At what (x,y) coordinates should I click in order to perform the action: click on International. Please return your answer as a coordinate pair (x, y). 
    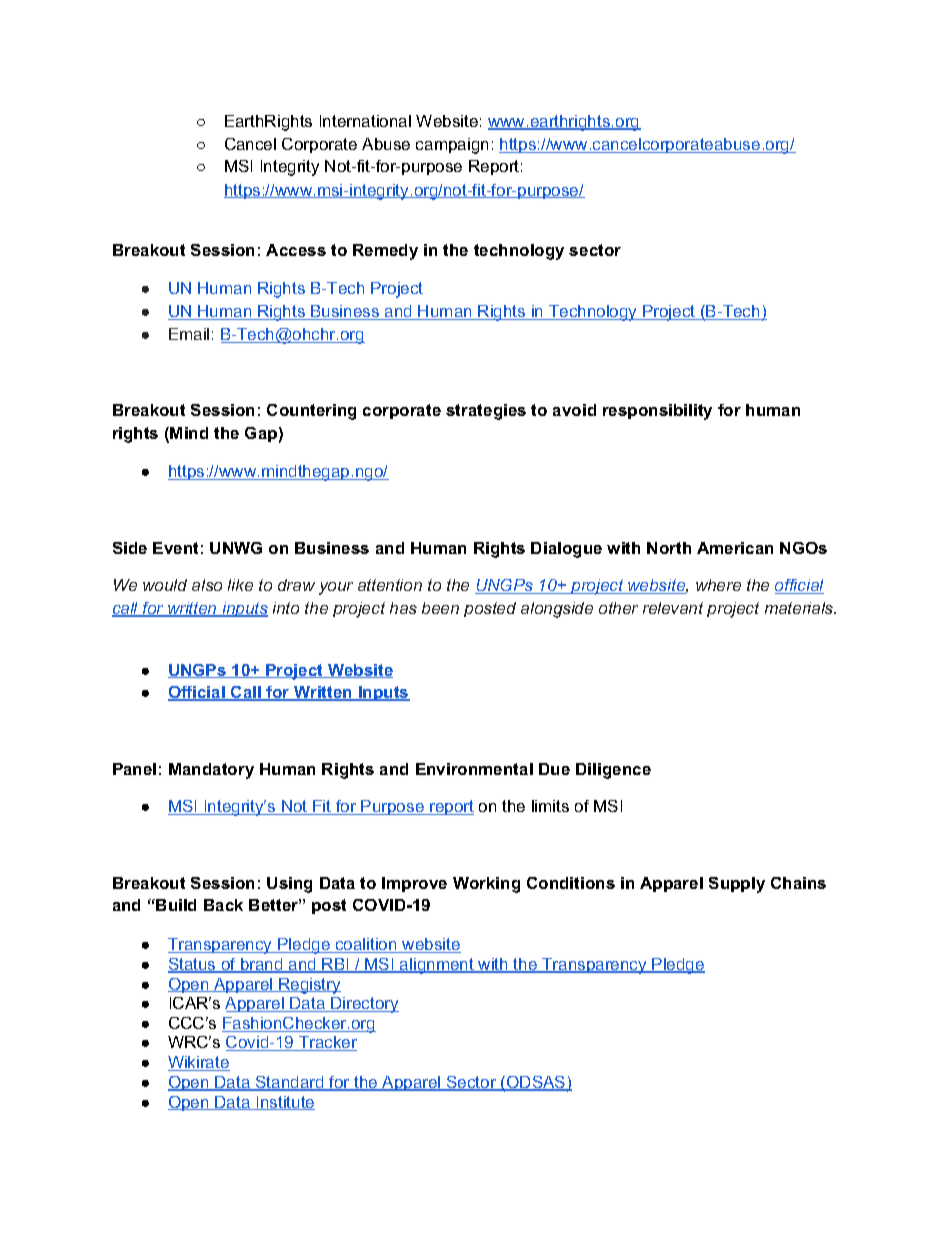
    Looking at the image, I should click on (365, 121).
